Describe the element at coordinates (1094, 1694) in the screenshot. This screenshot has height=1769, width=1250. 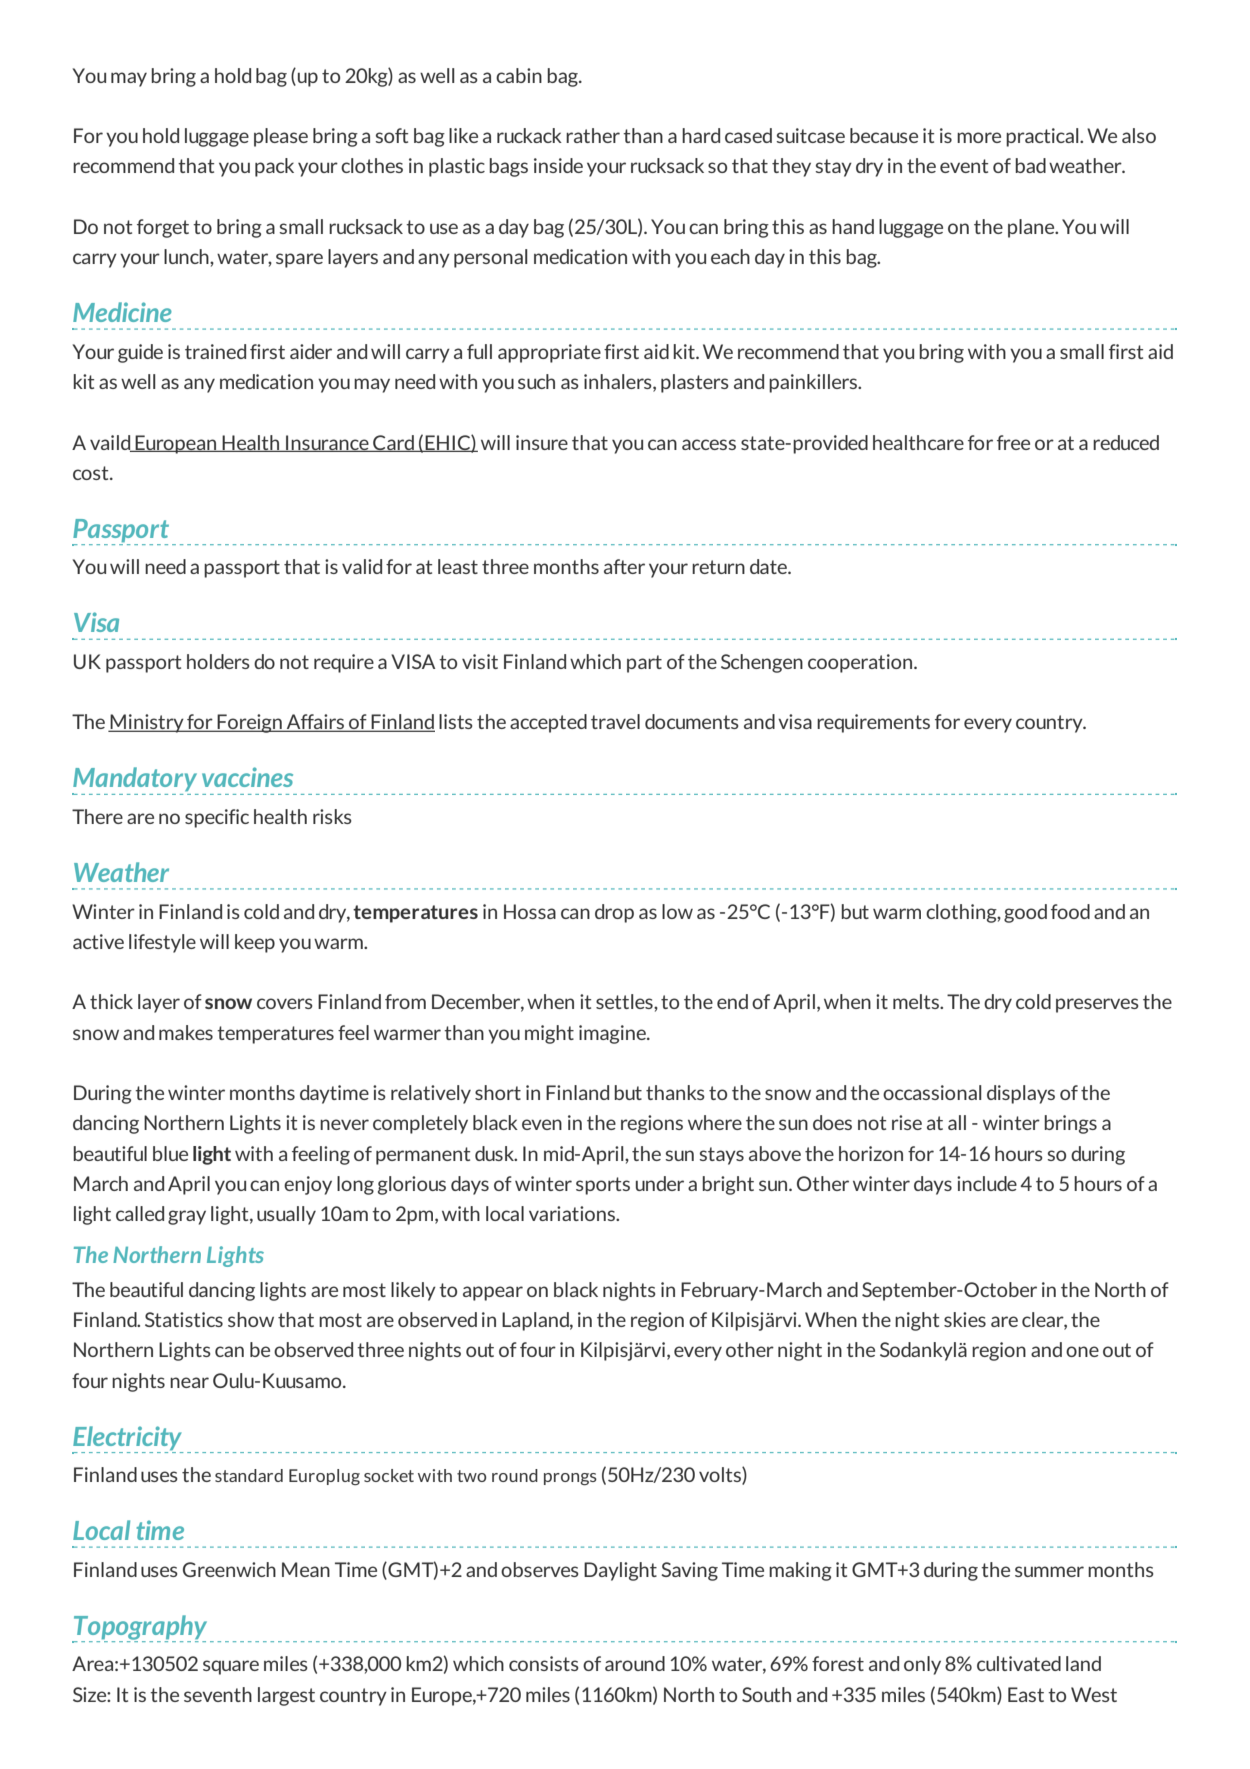
I see `West` at that location.
